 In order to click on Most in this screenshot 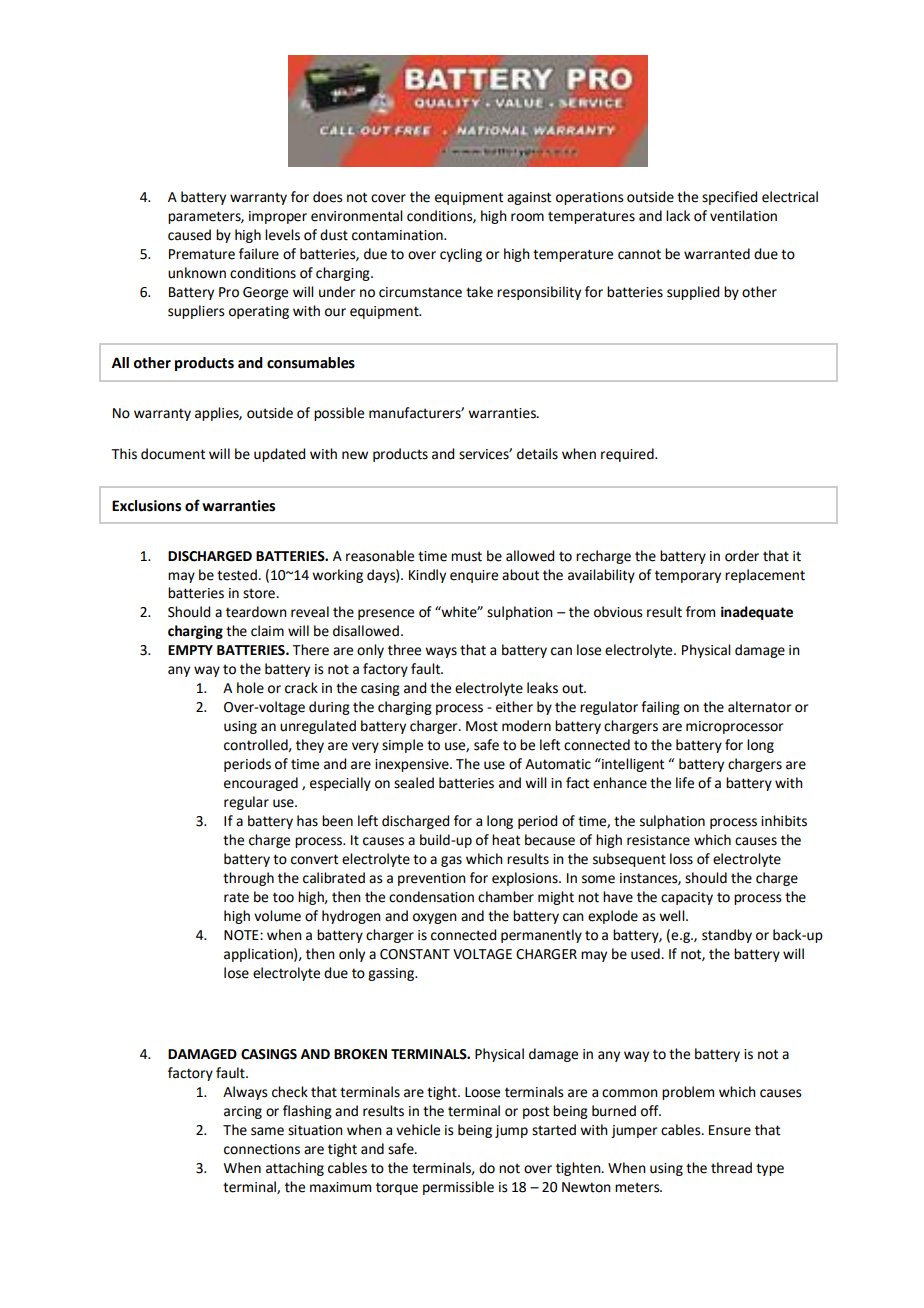, I will do `click(482, 726)`.
